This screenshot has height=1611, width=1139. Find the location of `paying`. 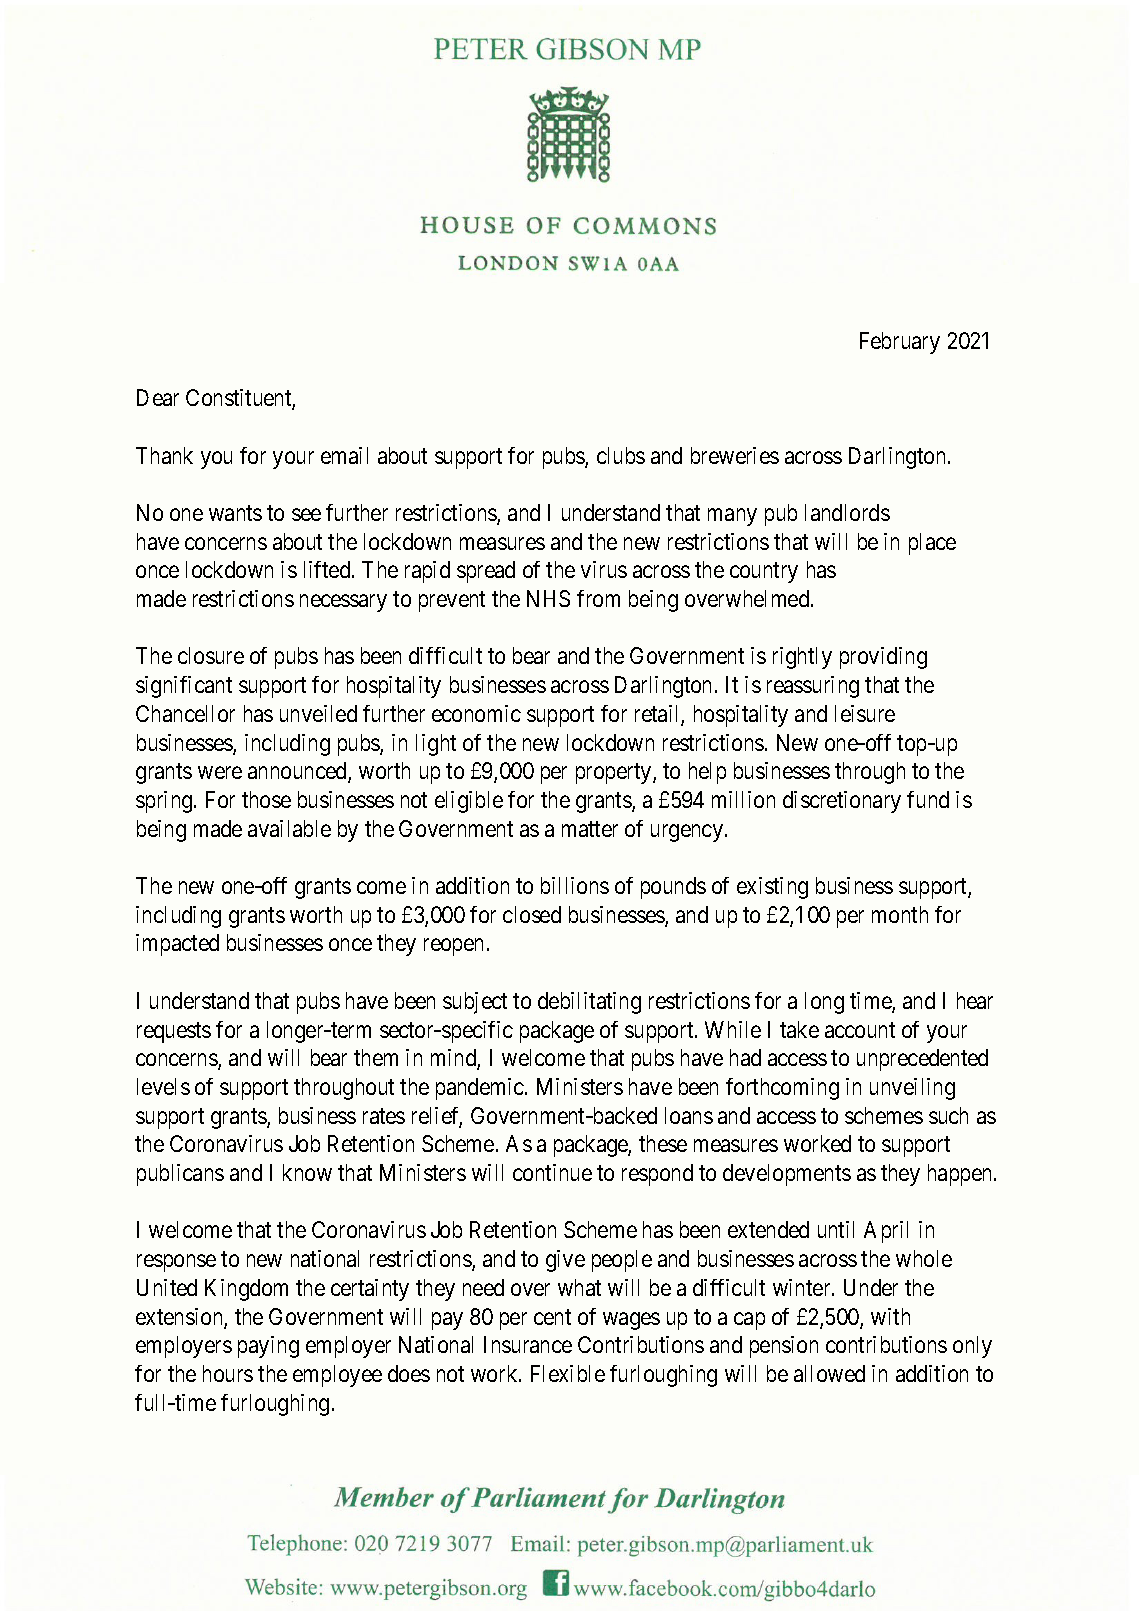

paying is located at coordinates (268, 1347).
